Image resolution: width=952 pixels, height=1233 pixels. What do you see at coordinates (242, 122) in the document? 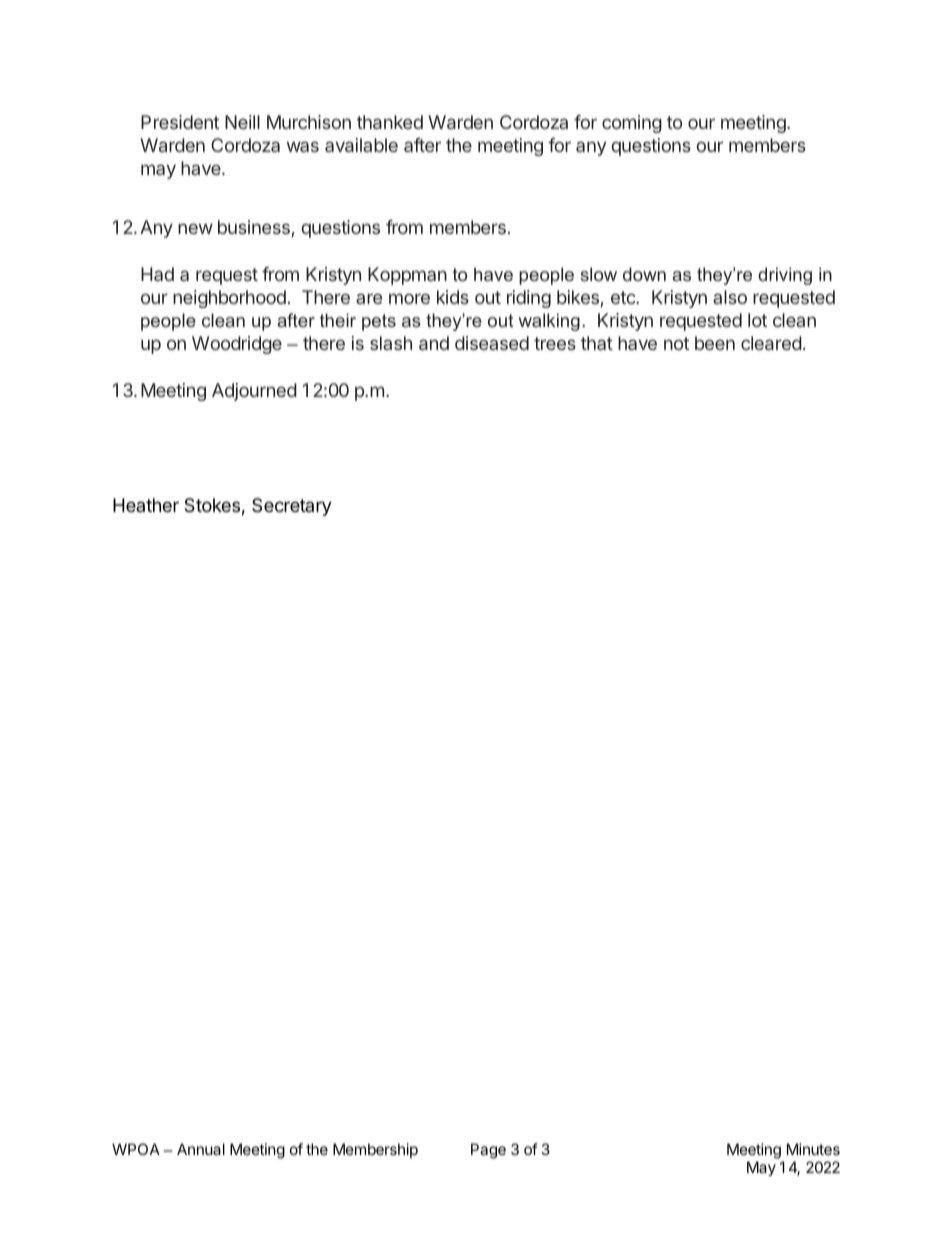
I see `Neill` at bounding box center [242, 122].
